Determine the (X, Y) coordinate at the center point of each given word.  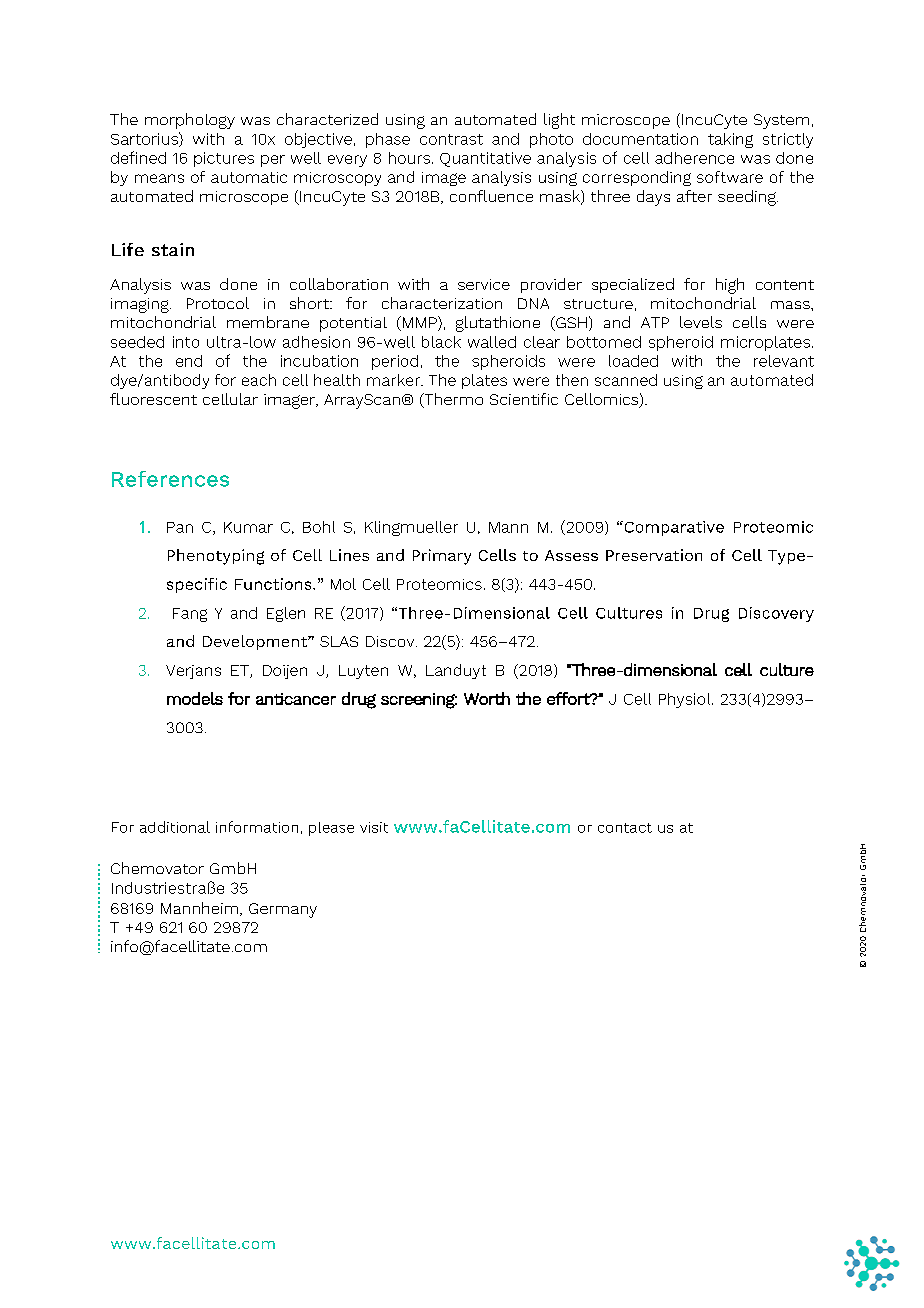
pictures (224, 159)
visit (374, 827)
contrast (451, 139)
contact (625, 828)
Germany (283, 910)
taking (730, 140)
